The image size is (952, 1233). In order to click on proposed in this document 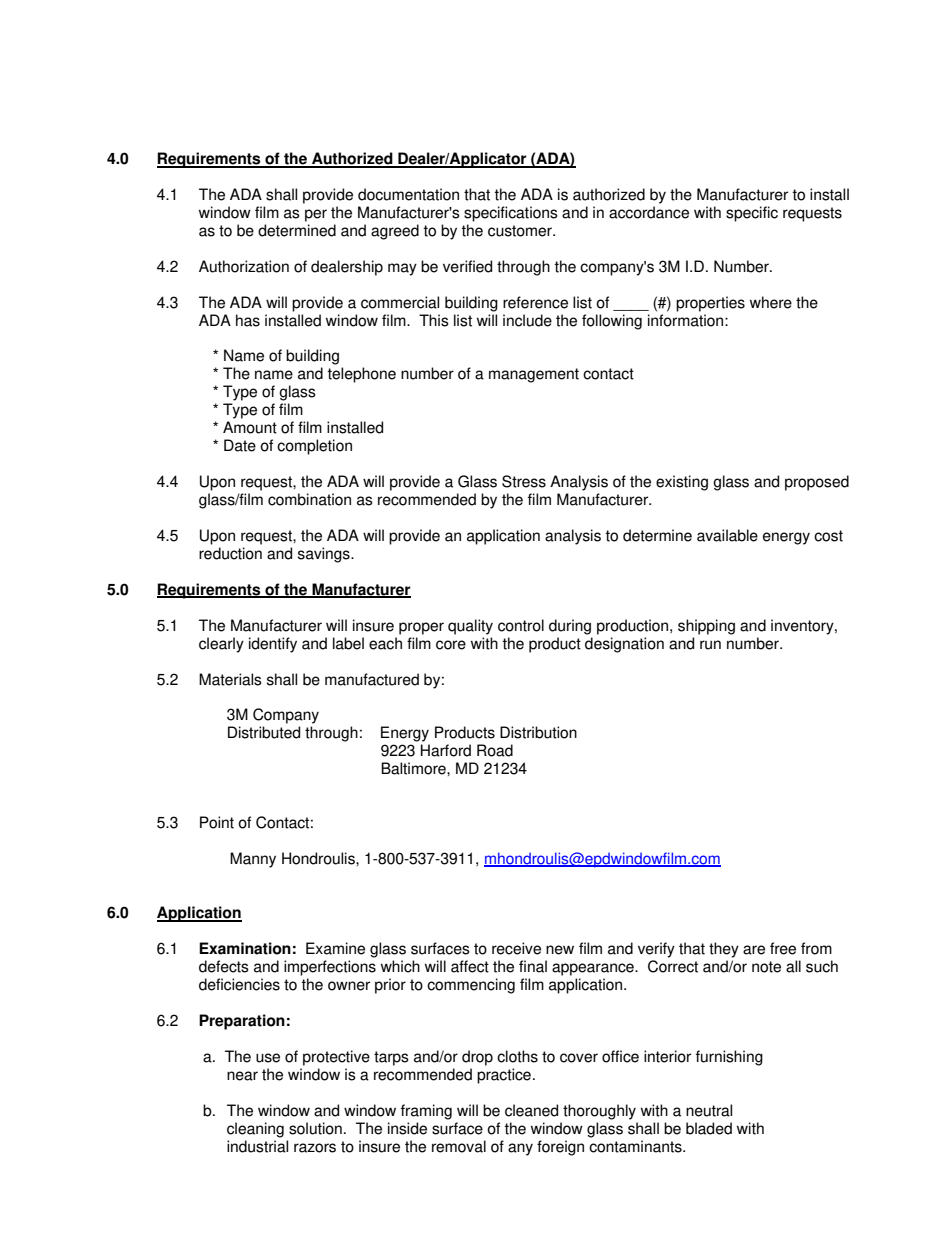, I will do `click(817, 483)`.
